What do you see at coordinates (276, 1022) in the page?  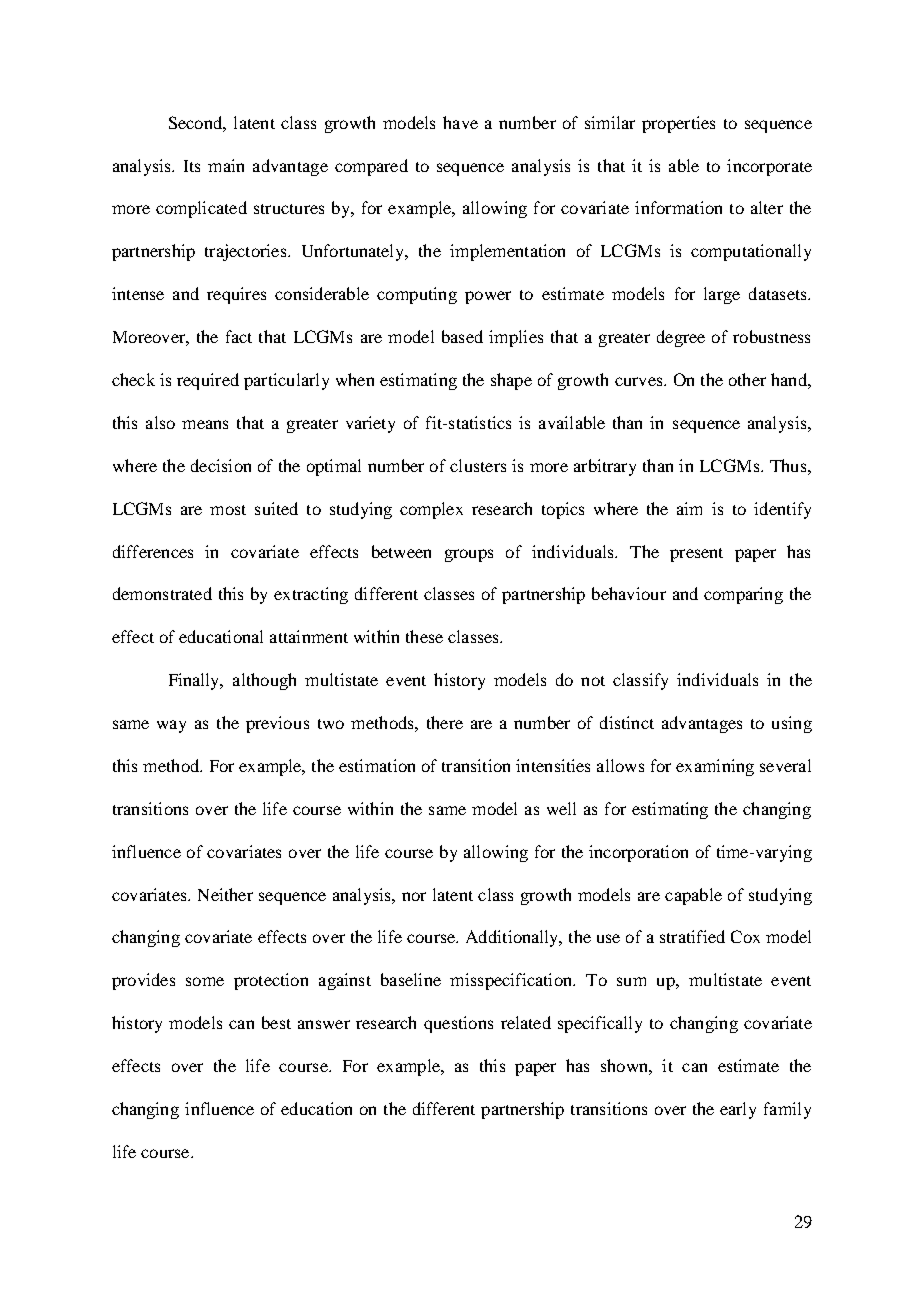 I see `best` at bounding box center [276, 1022].
